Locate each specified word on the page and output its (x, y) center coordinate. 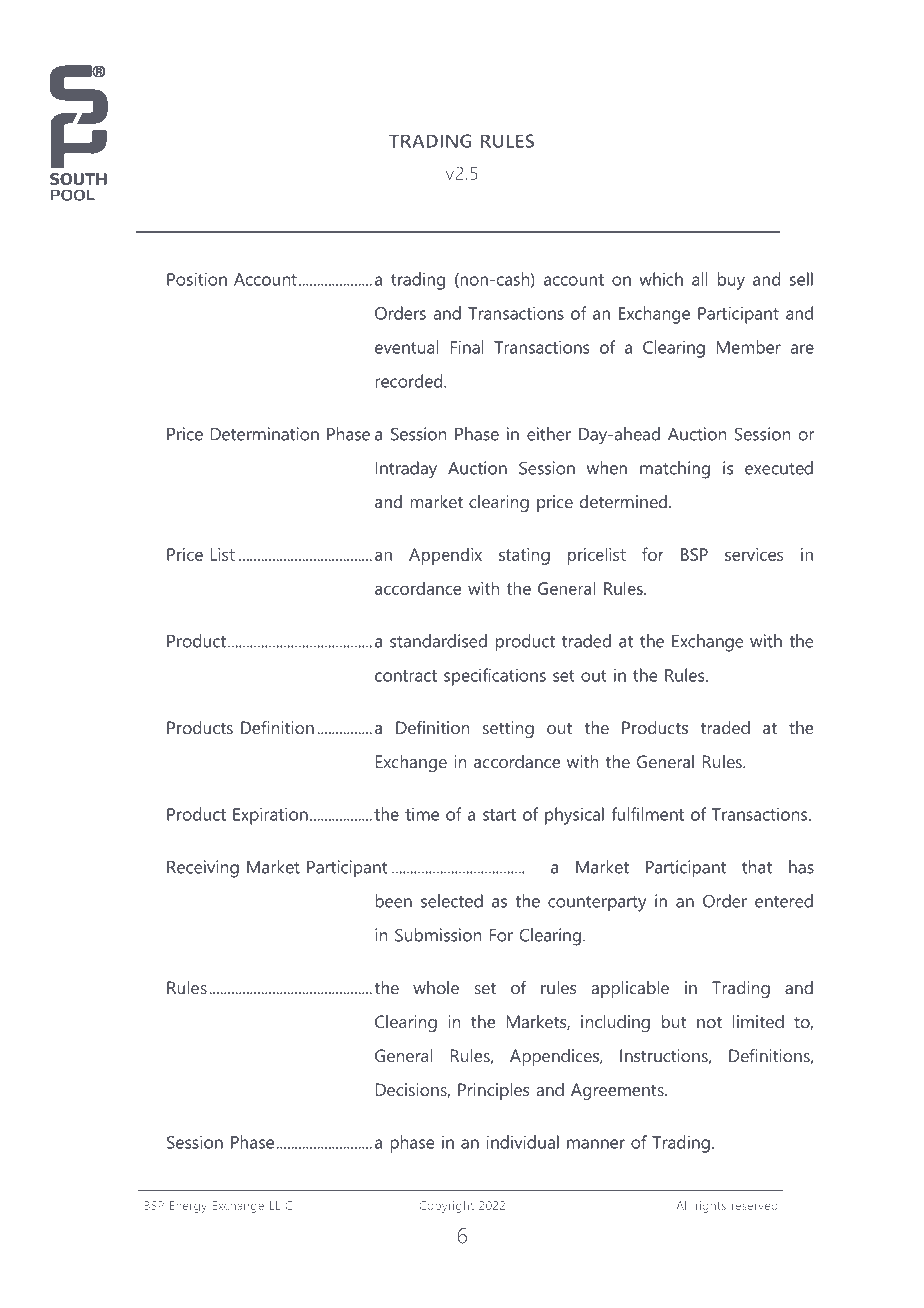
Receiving (203, 869)
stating (524, 556)
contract (406, 676)
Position (197, 279)
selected (452, 901)
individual (523, 1142)
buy (731, 281)
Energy (188, 1207)
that (757, 867)
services (754, 554)
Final (467, 347)
